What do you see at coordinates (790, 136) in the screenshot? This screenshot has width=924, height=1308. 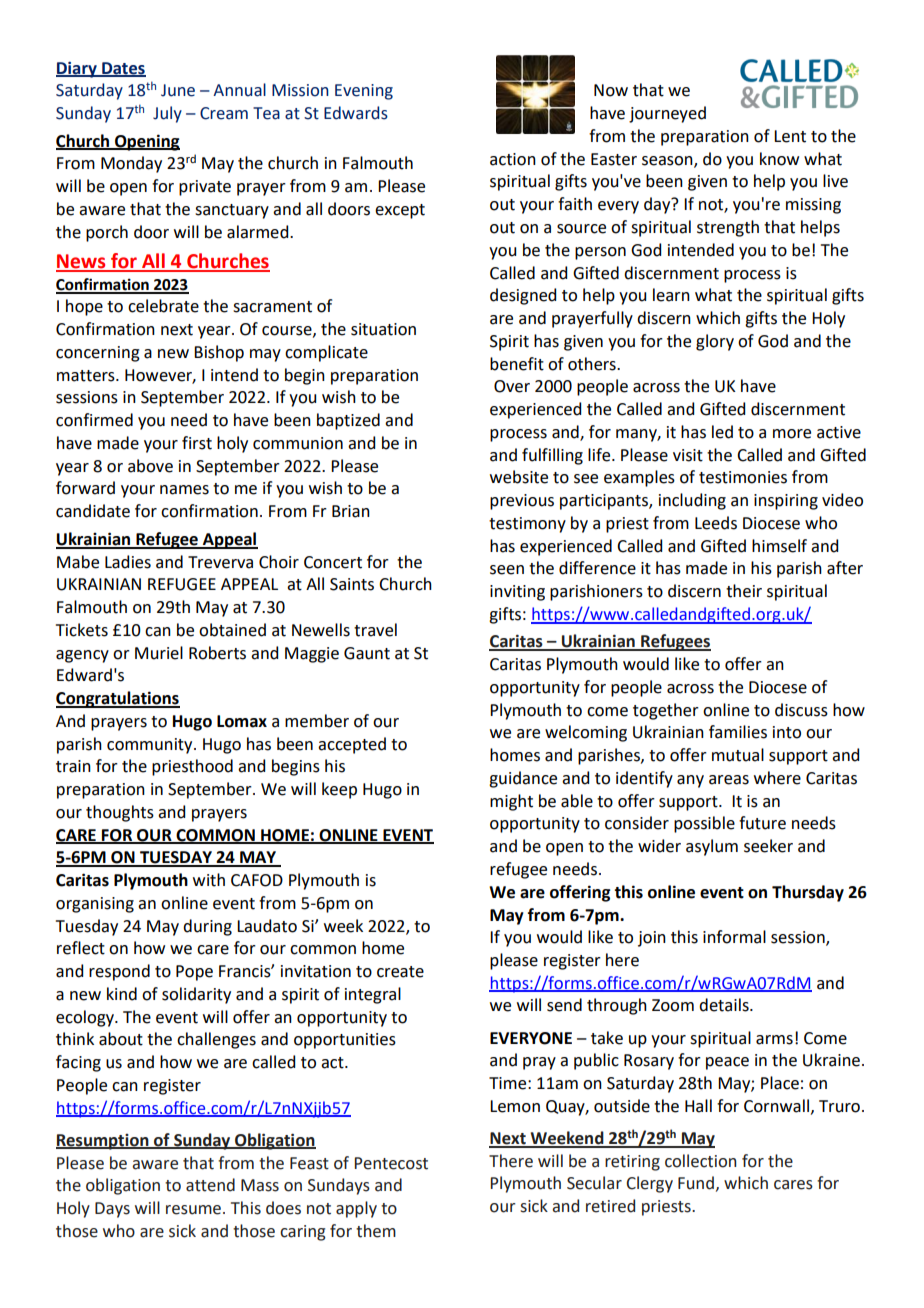 I see `Lent` at bounding box center [790, 136].
